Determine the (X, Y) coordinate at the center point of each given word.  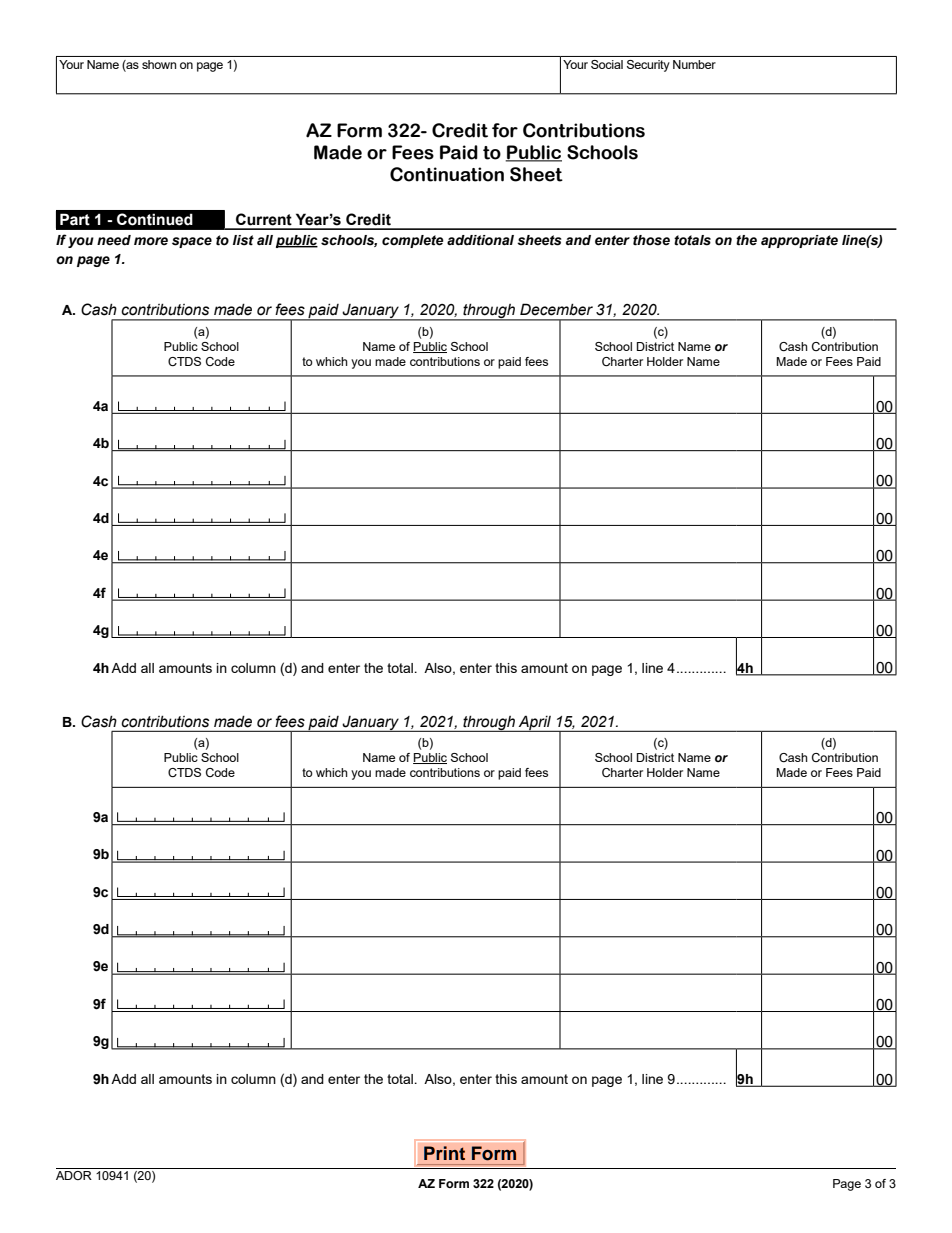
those (651, 240)
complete (413, 241)
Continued (155, 219)
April (535, 723)
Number (694, 64)
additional (480, 240)
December (556, 309)
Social (607, 64)
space (192, 242)
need (114, 240)
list (243, 240)
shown (159, 64)
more (151, 241)
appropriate (799, 241)
